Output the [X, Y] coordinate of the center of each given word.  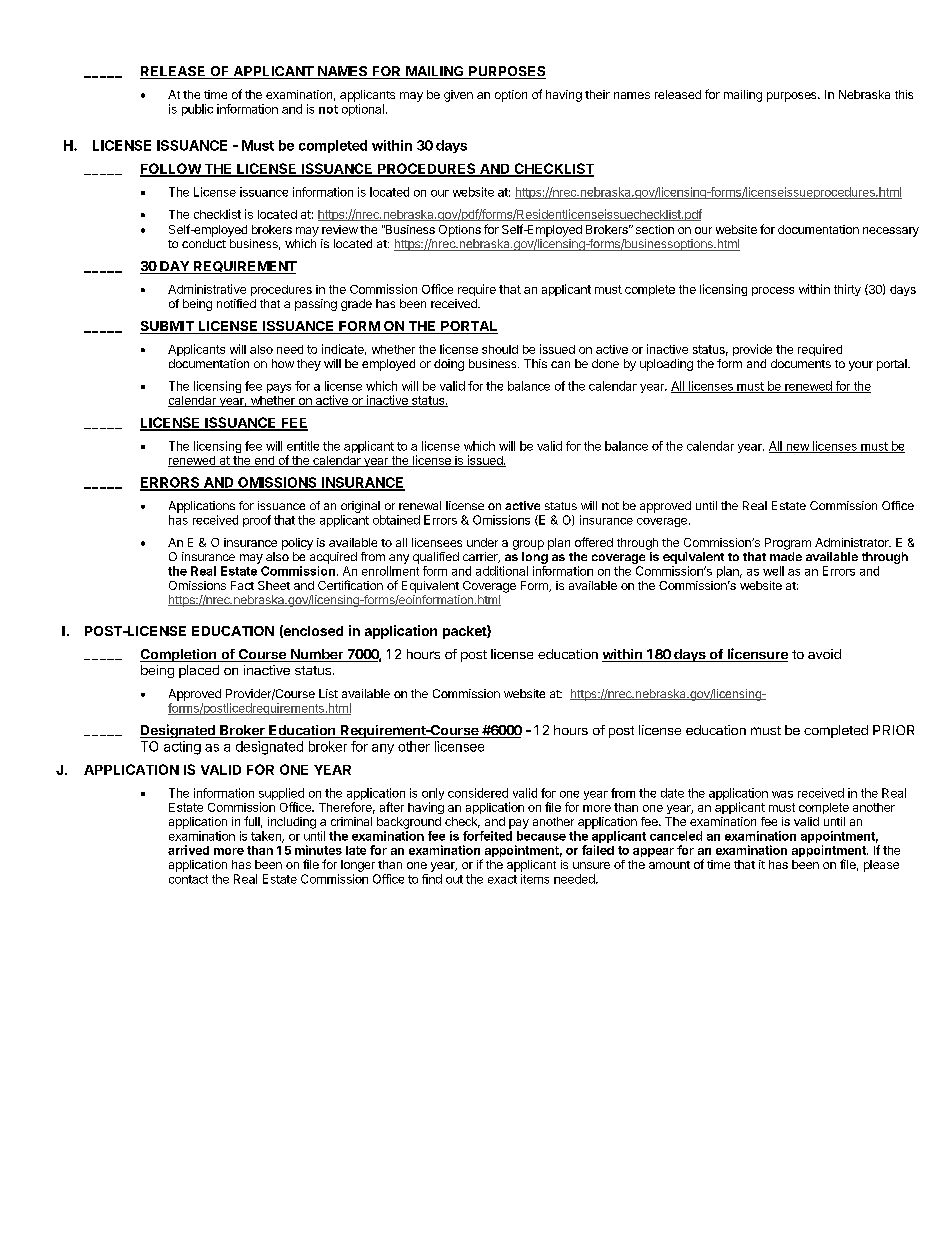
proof [257, 521]
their [597, 94]
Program [788, 544]
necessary [891, 232]
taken [267, 837]
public [197, 110]
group [528, 545]
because [541, 836]
